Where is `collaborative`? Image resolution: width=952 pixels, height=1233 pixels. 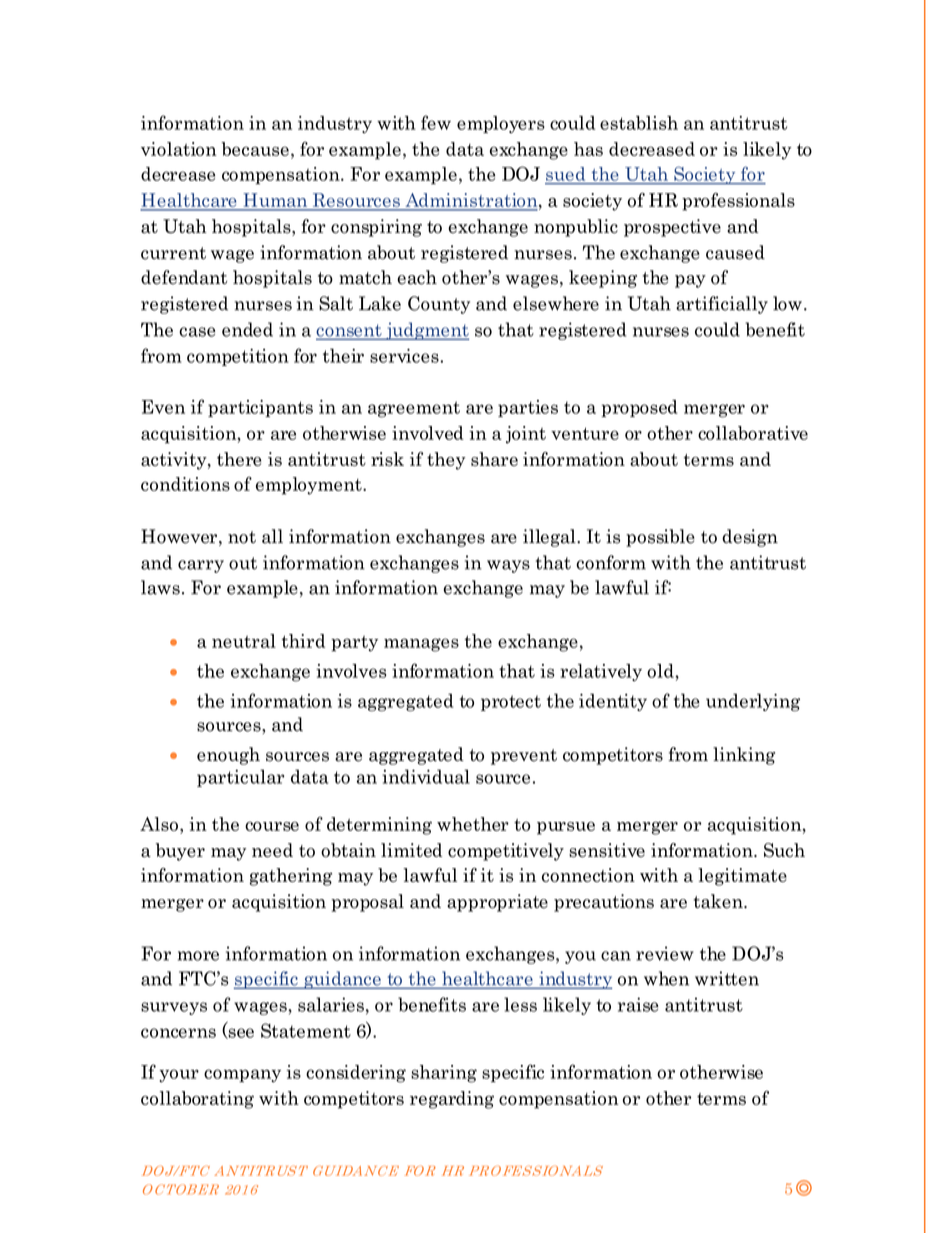
collaborative is located at coordinates (753, 433).
